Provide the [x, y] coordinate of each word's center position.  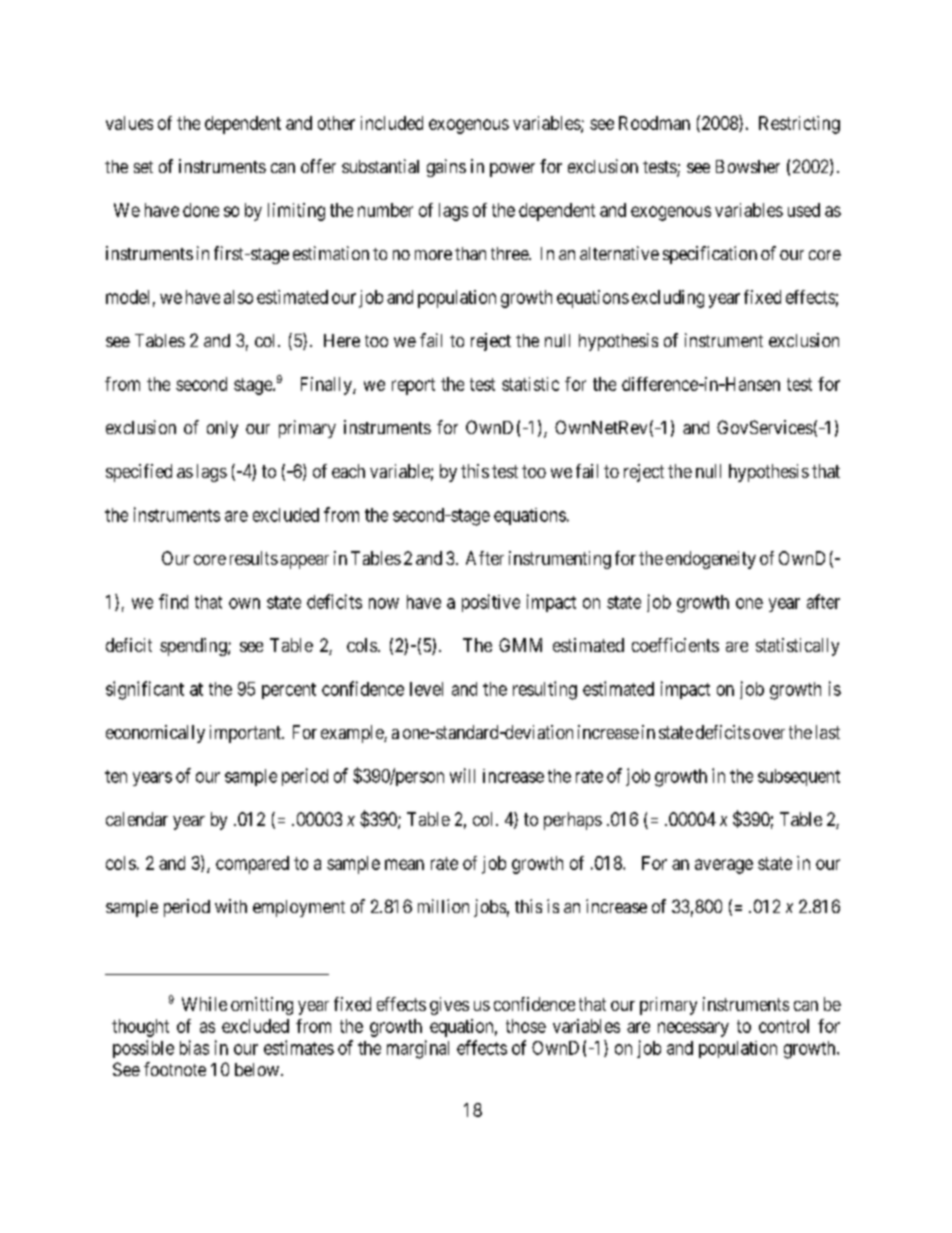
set [143, 167]
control [784, 1026]
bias [194, 1047]
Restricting [799, 125]
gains [446, 168]
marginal [418, 1049]
